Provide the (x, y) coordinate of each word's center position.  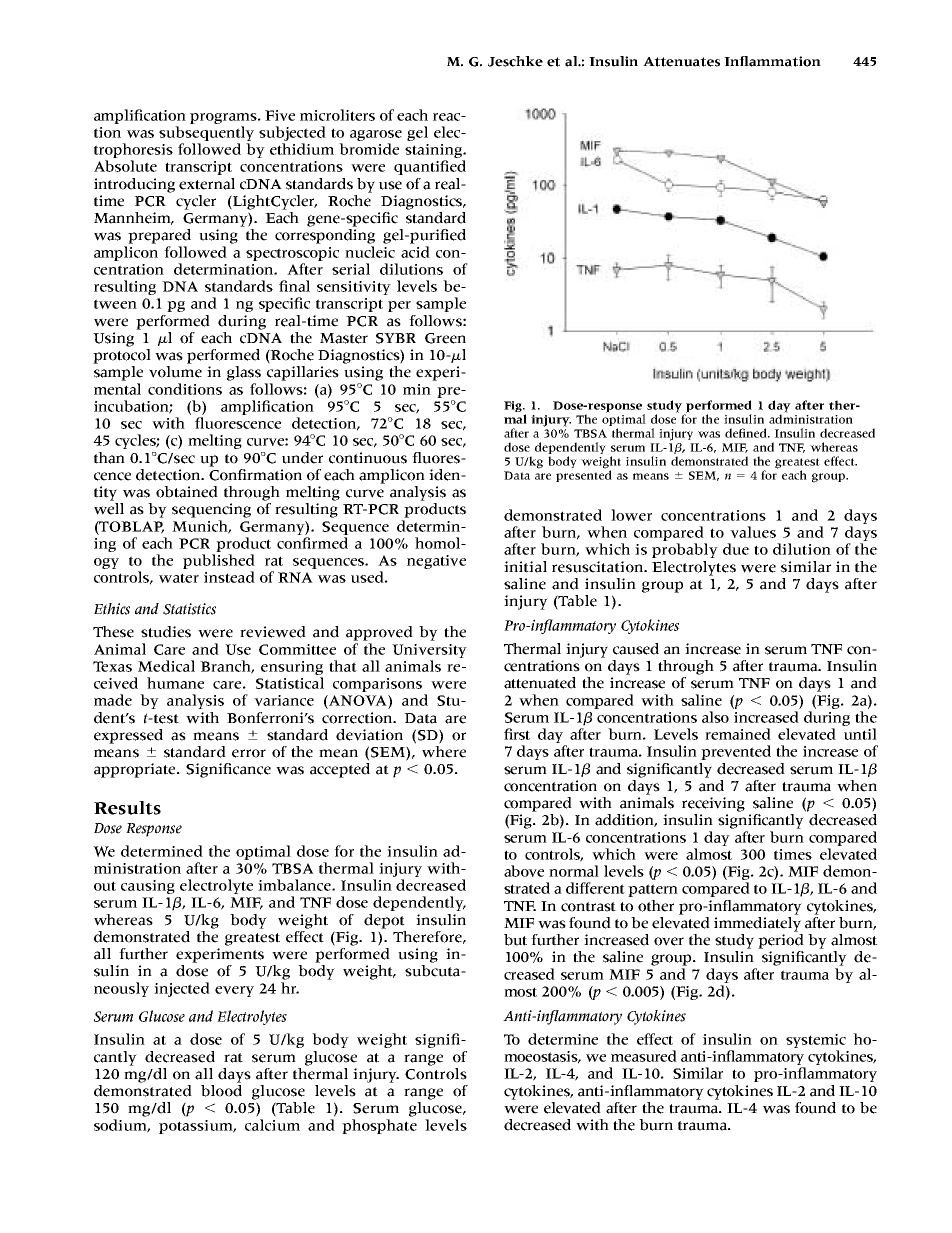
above (524, 871)
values (753, 532)
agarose (376, 135)
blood (221, 1089)
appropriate (136, 770)
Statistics (189, 609)
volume (175, 372)
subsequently (206, 133)
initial (525, 567)
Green (445, 338)
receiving (713, 804)
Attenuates (681, 62)
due (736, 549)
